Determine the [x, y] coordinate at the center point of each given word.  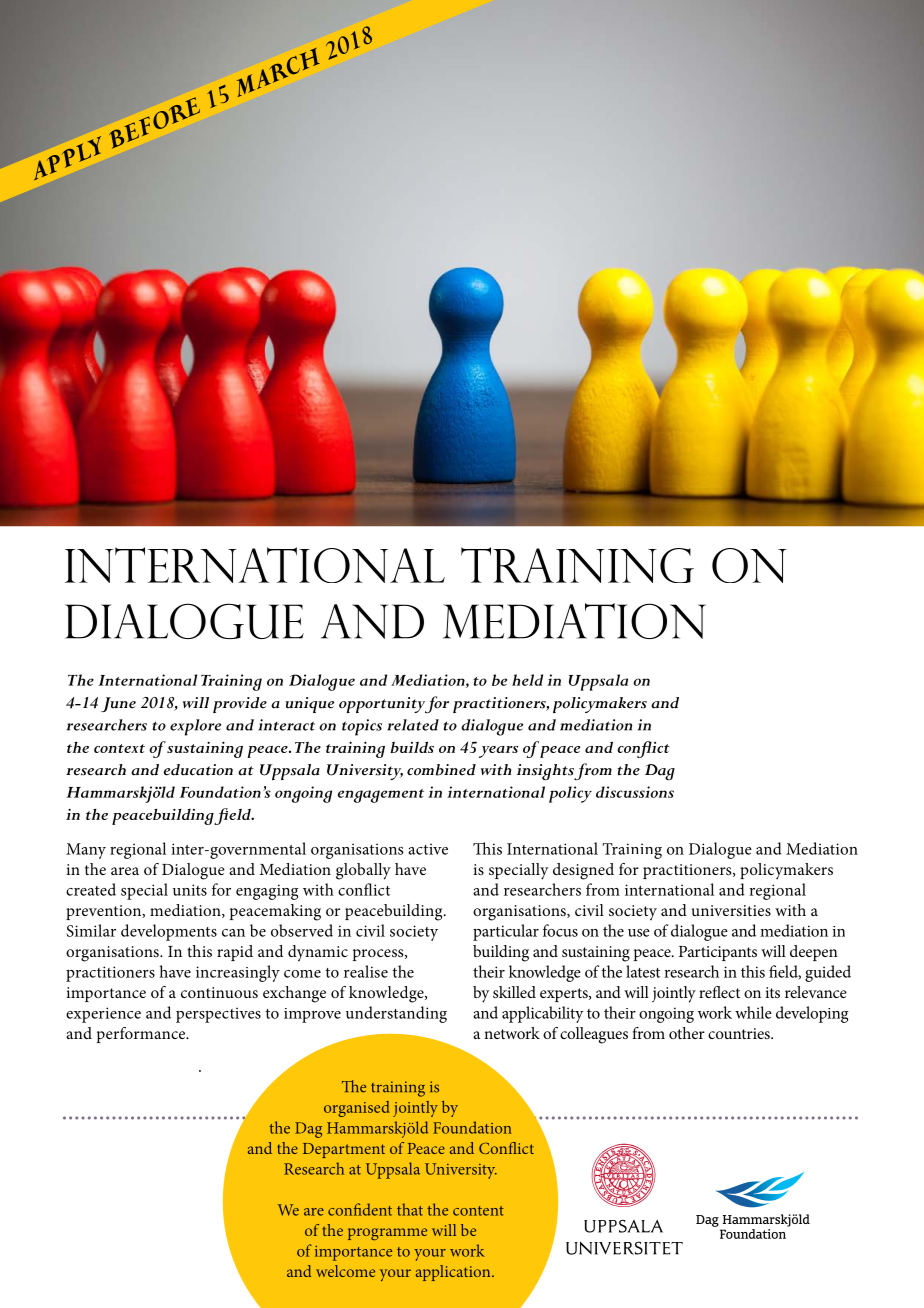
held [527, 680]
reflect [719, 992]
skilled [514, 992]
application [454, 1273]
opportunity [383, 705]
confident [360, 1209]
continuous [219, 992]
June [118, 704]
